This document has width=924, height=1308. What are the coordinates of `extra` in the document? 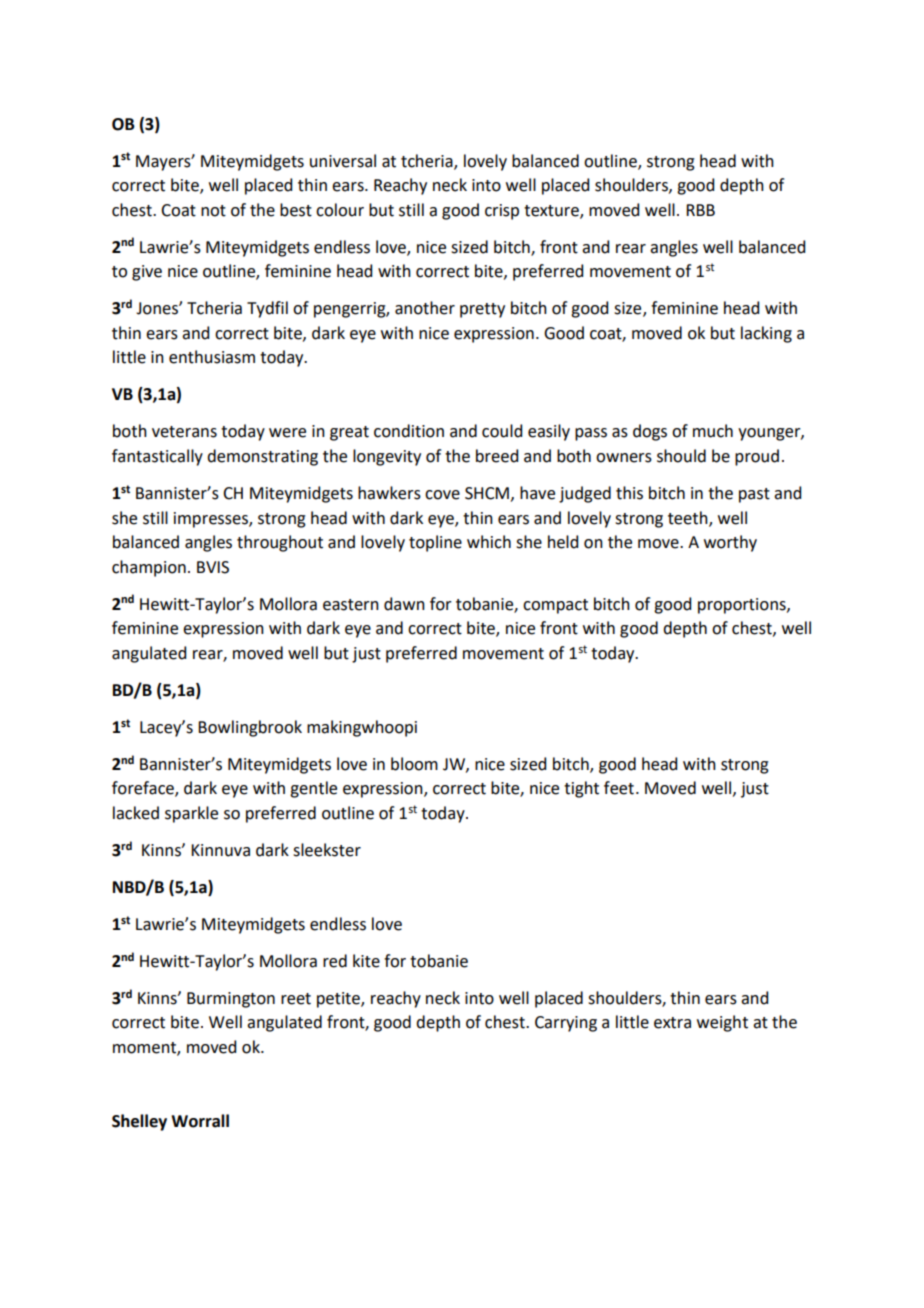 It's located at (672, 1023).
